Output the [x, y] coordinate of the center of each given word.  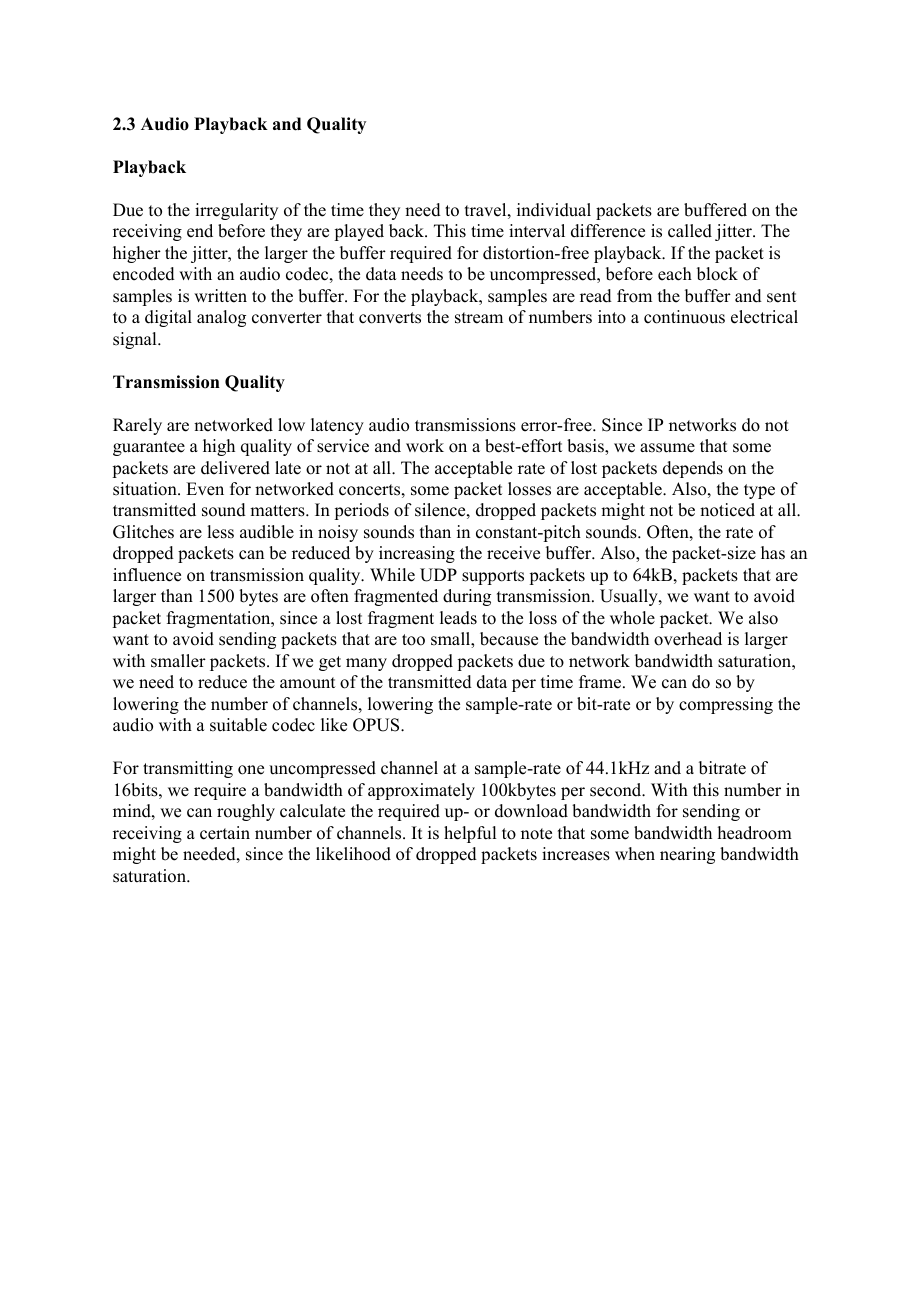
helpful [470, 834]
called [690, 231]
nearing [687, 855]
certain [225, 833]
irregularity [236, 211]
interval [537, 231]
